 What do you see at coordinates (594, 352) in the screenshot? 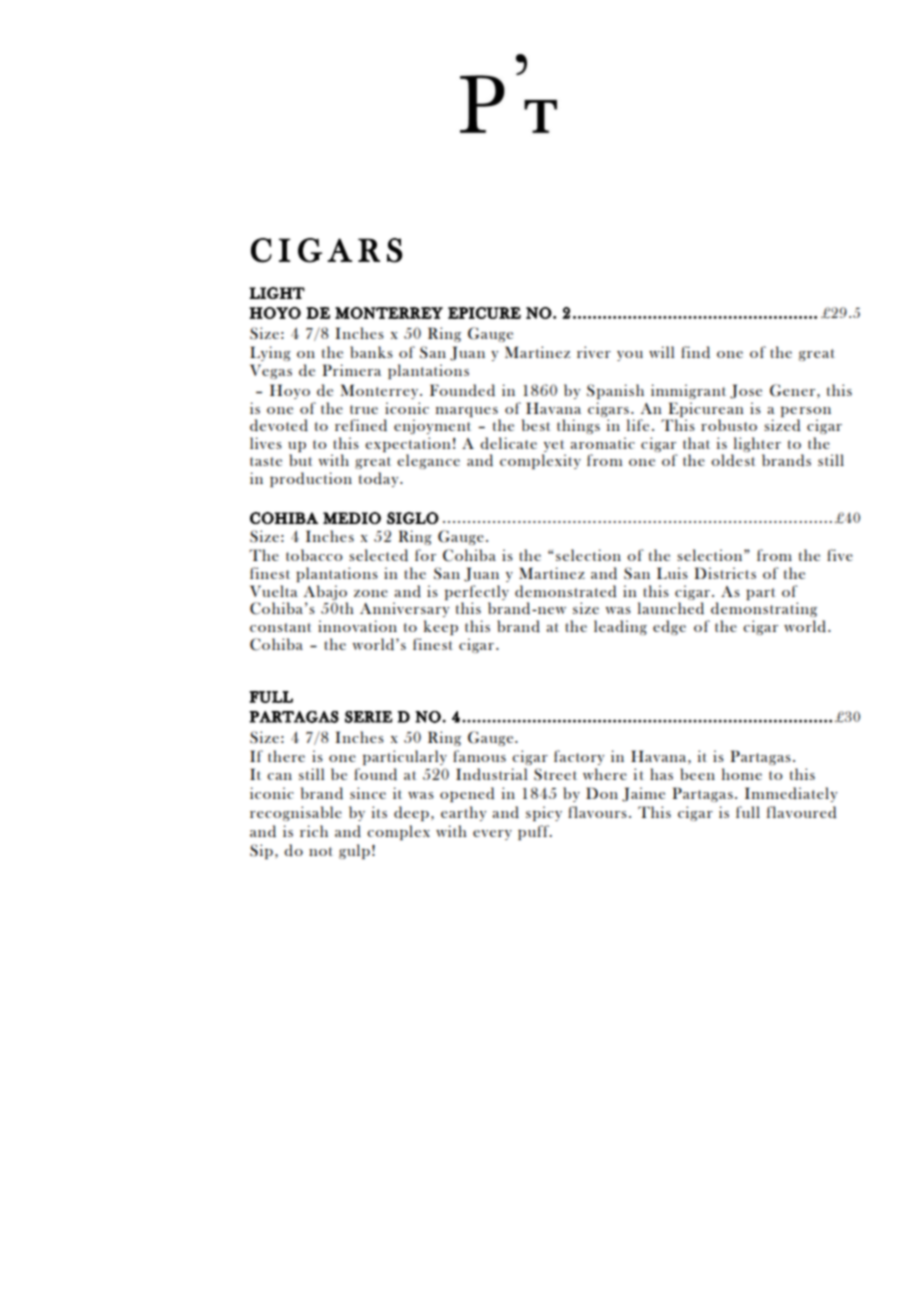
I see `river` at bounding box center [594, 352].
